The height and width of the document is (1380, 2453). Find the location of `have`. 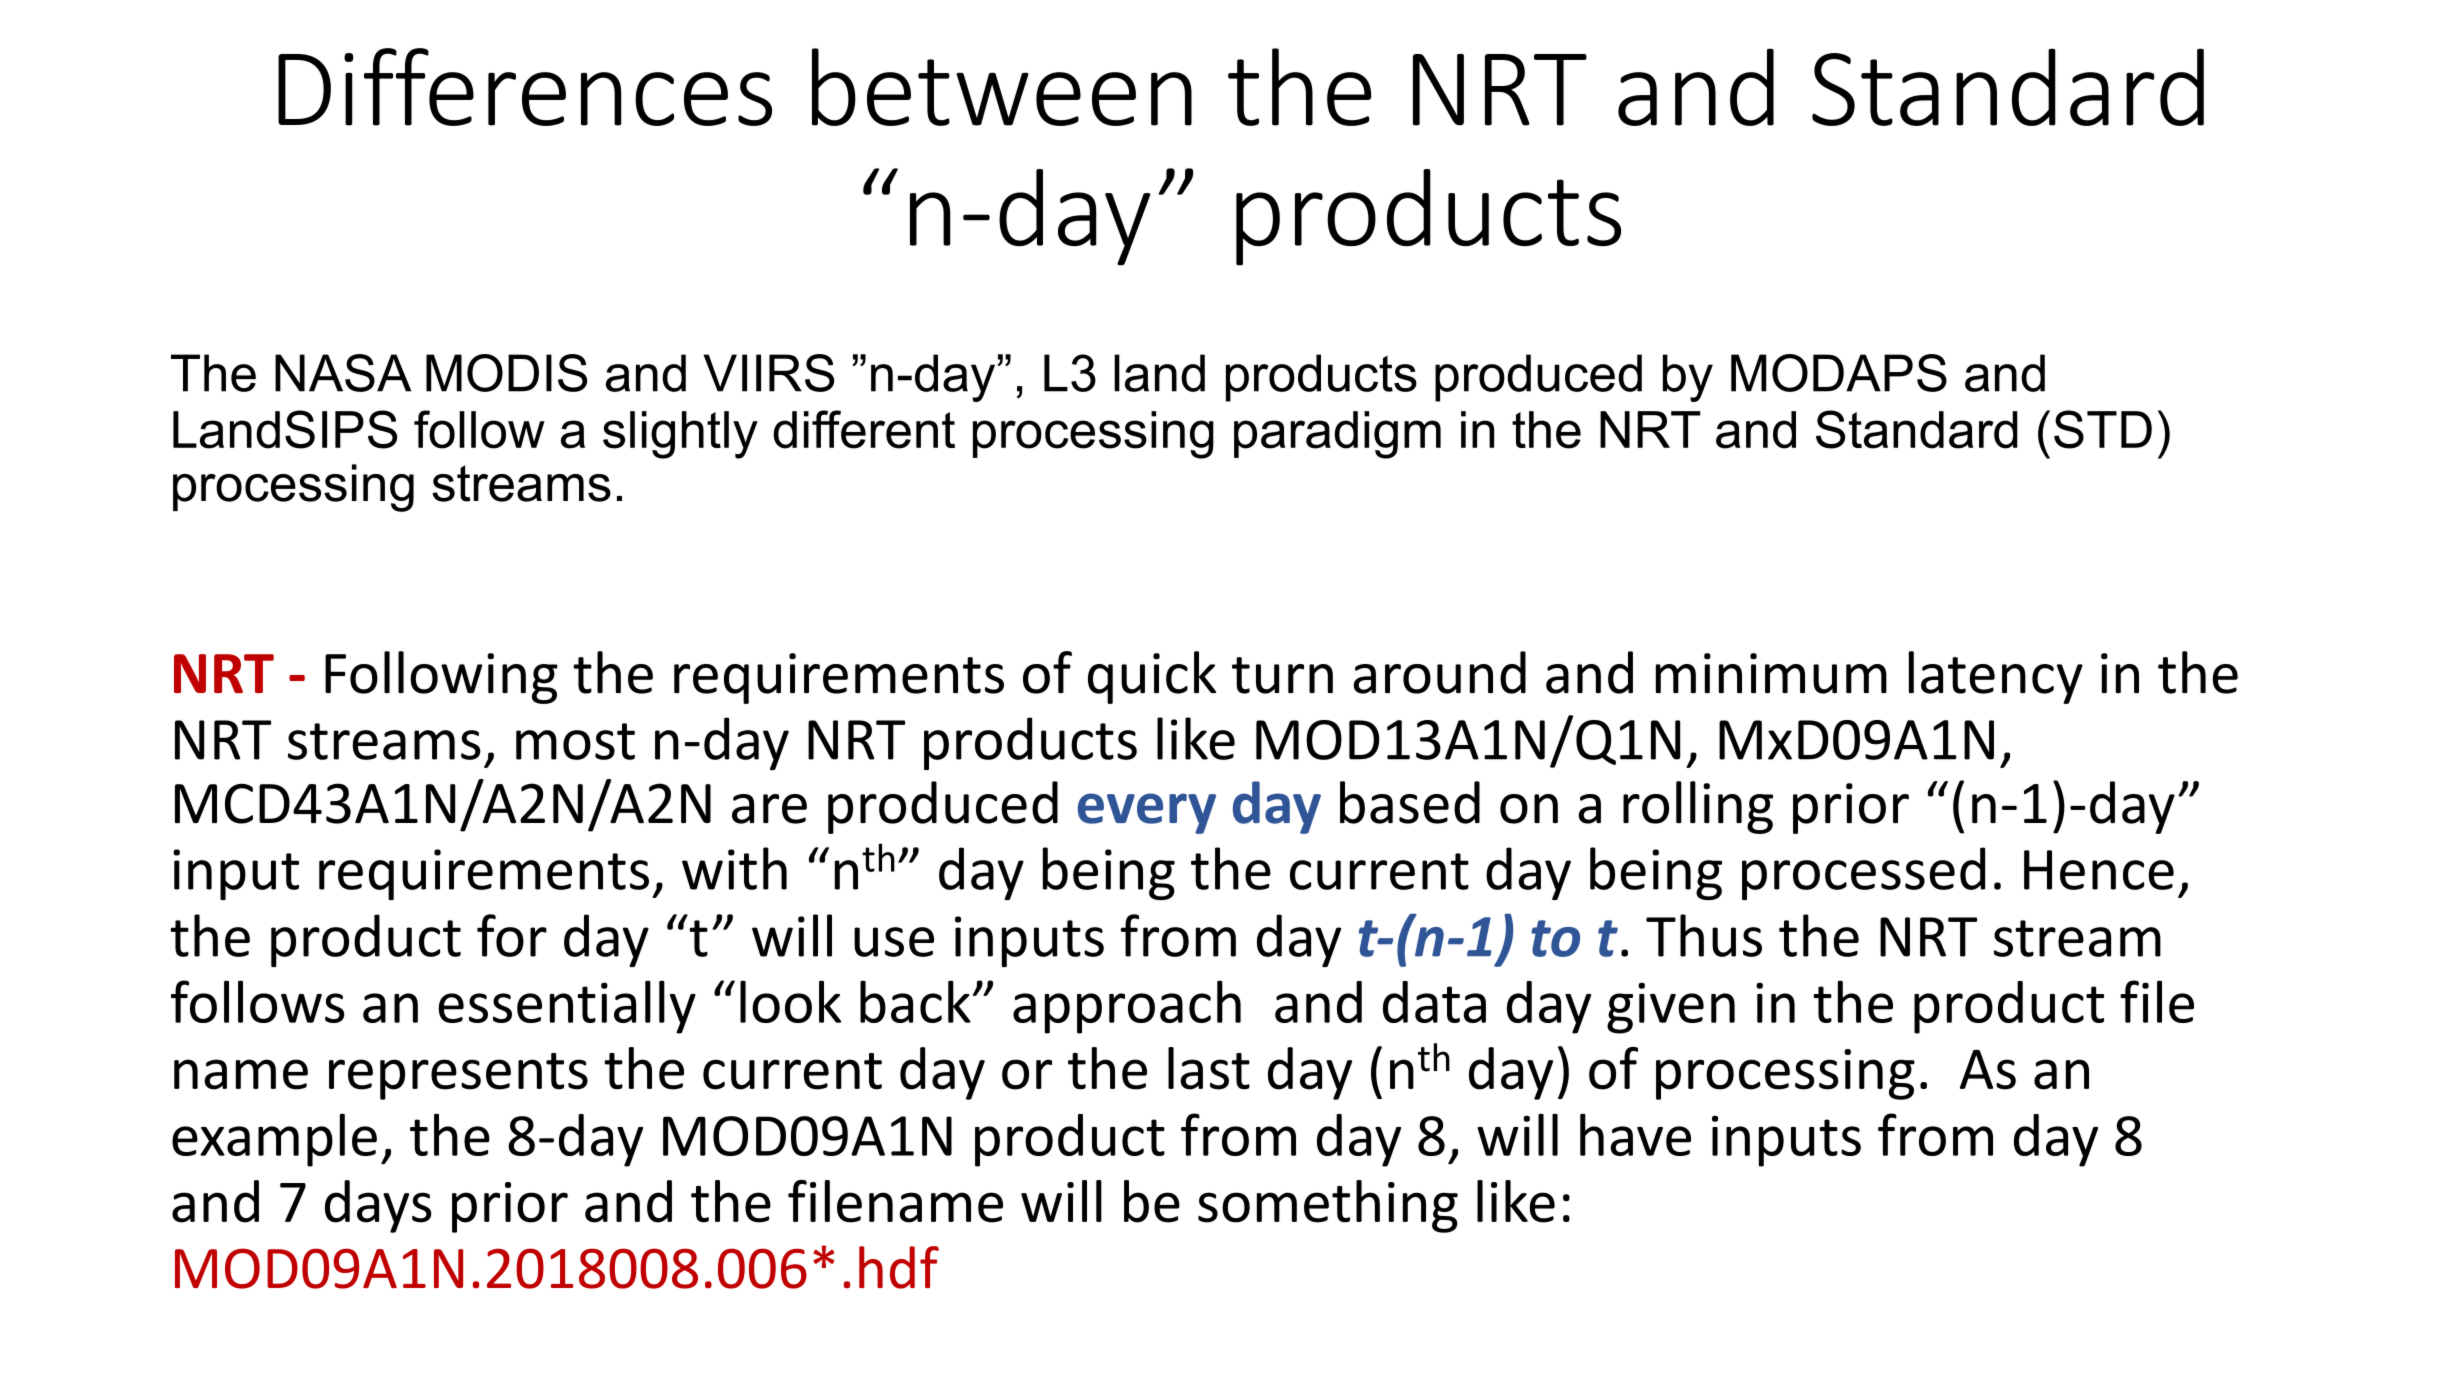

have is located at coordinates (1635, 1134).
